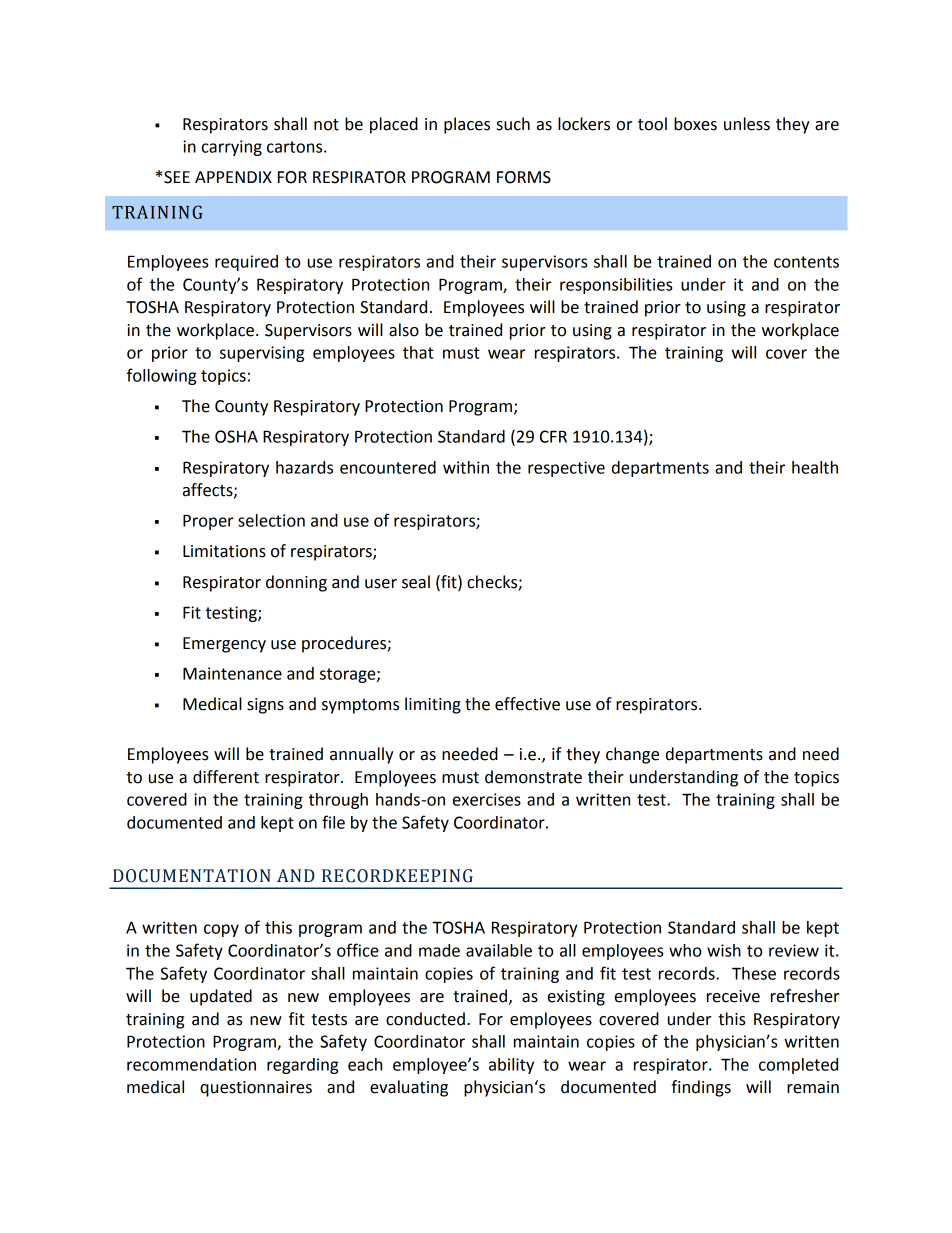 The height and width of the image is (1233, 952). I want to click on supervising, so click(262, 354).
